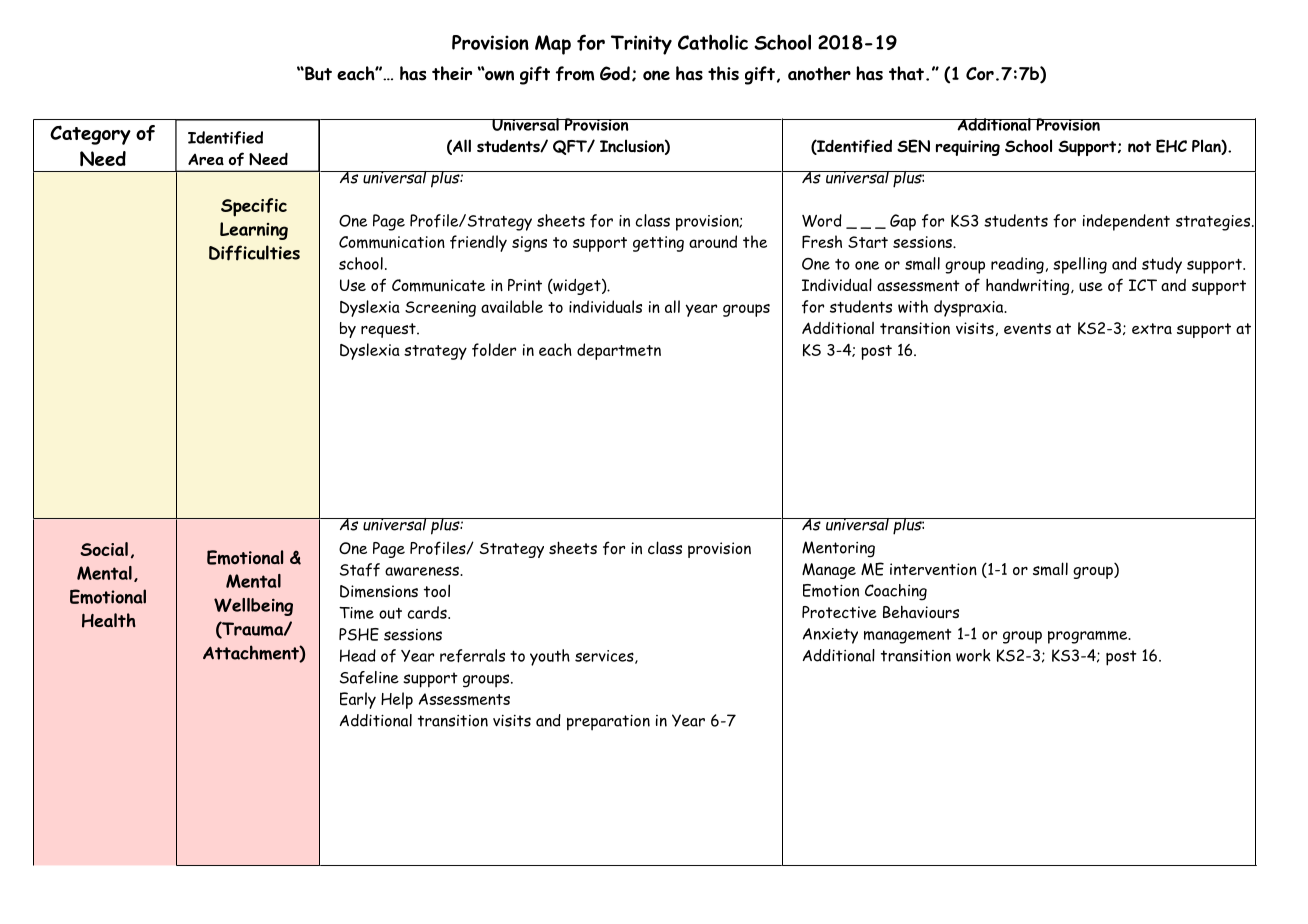  I want to click on Difficulties, so click(254, 253).
